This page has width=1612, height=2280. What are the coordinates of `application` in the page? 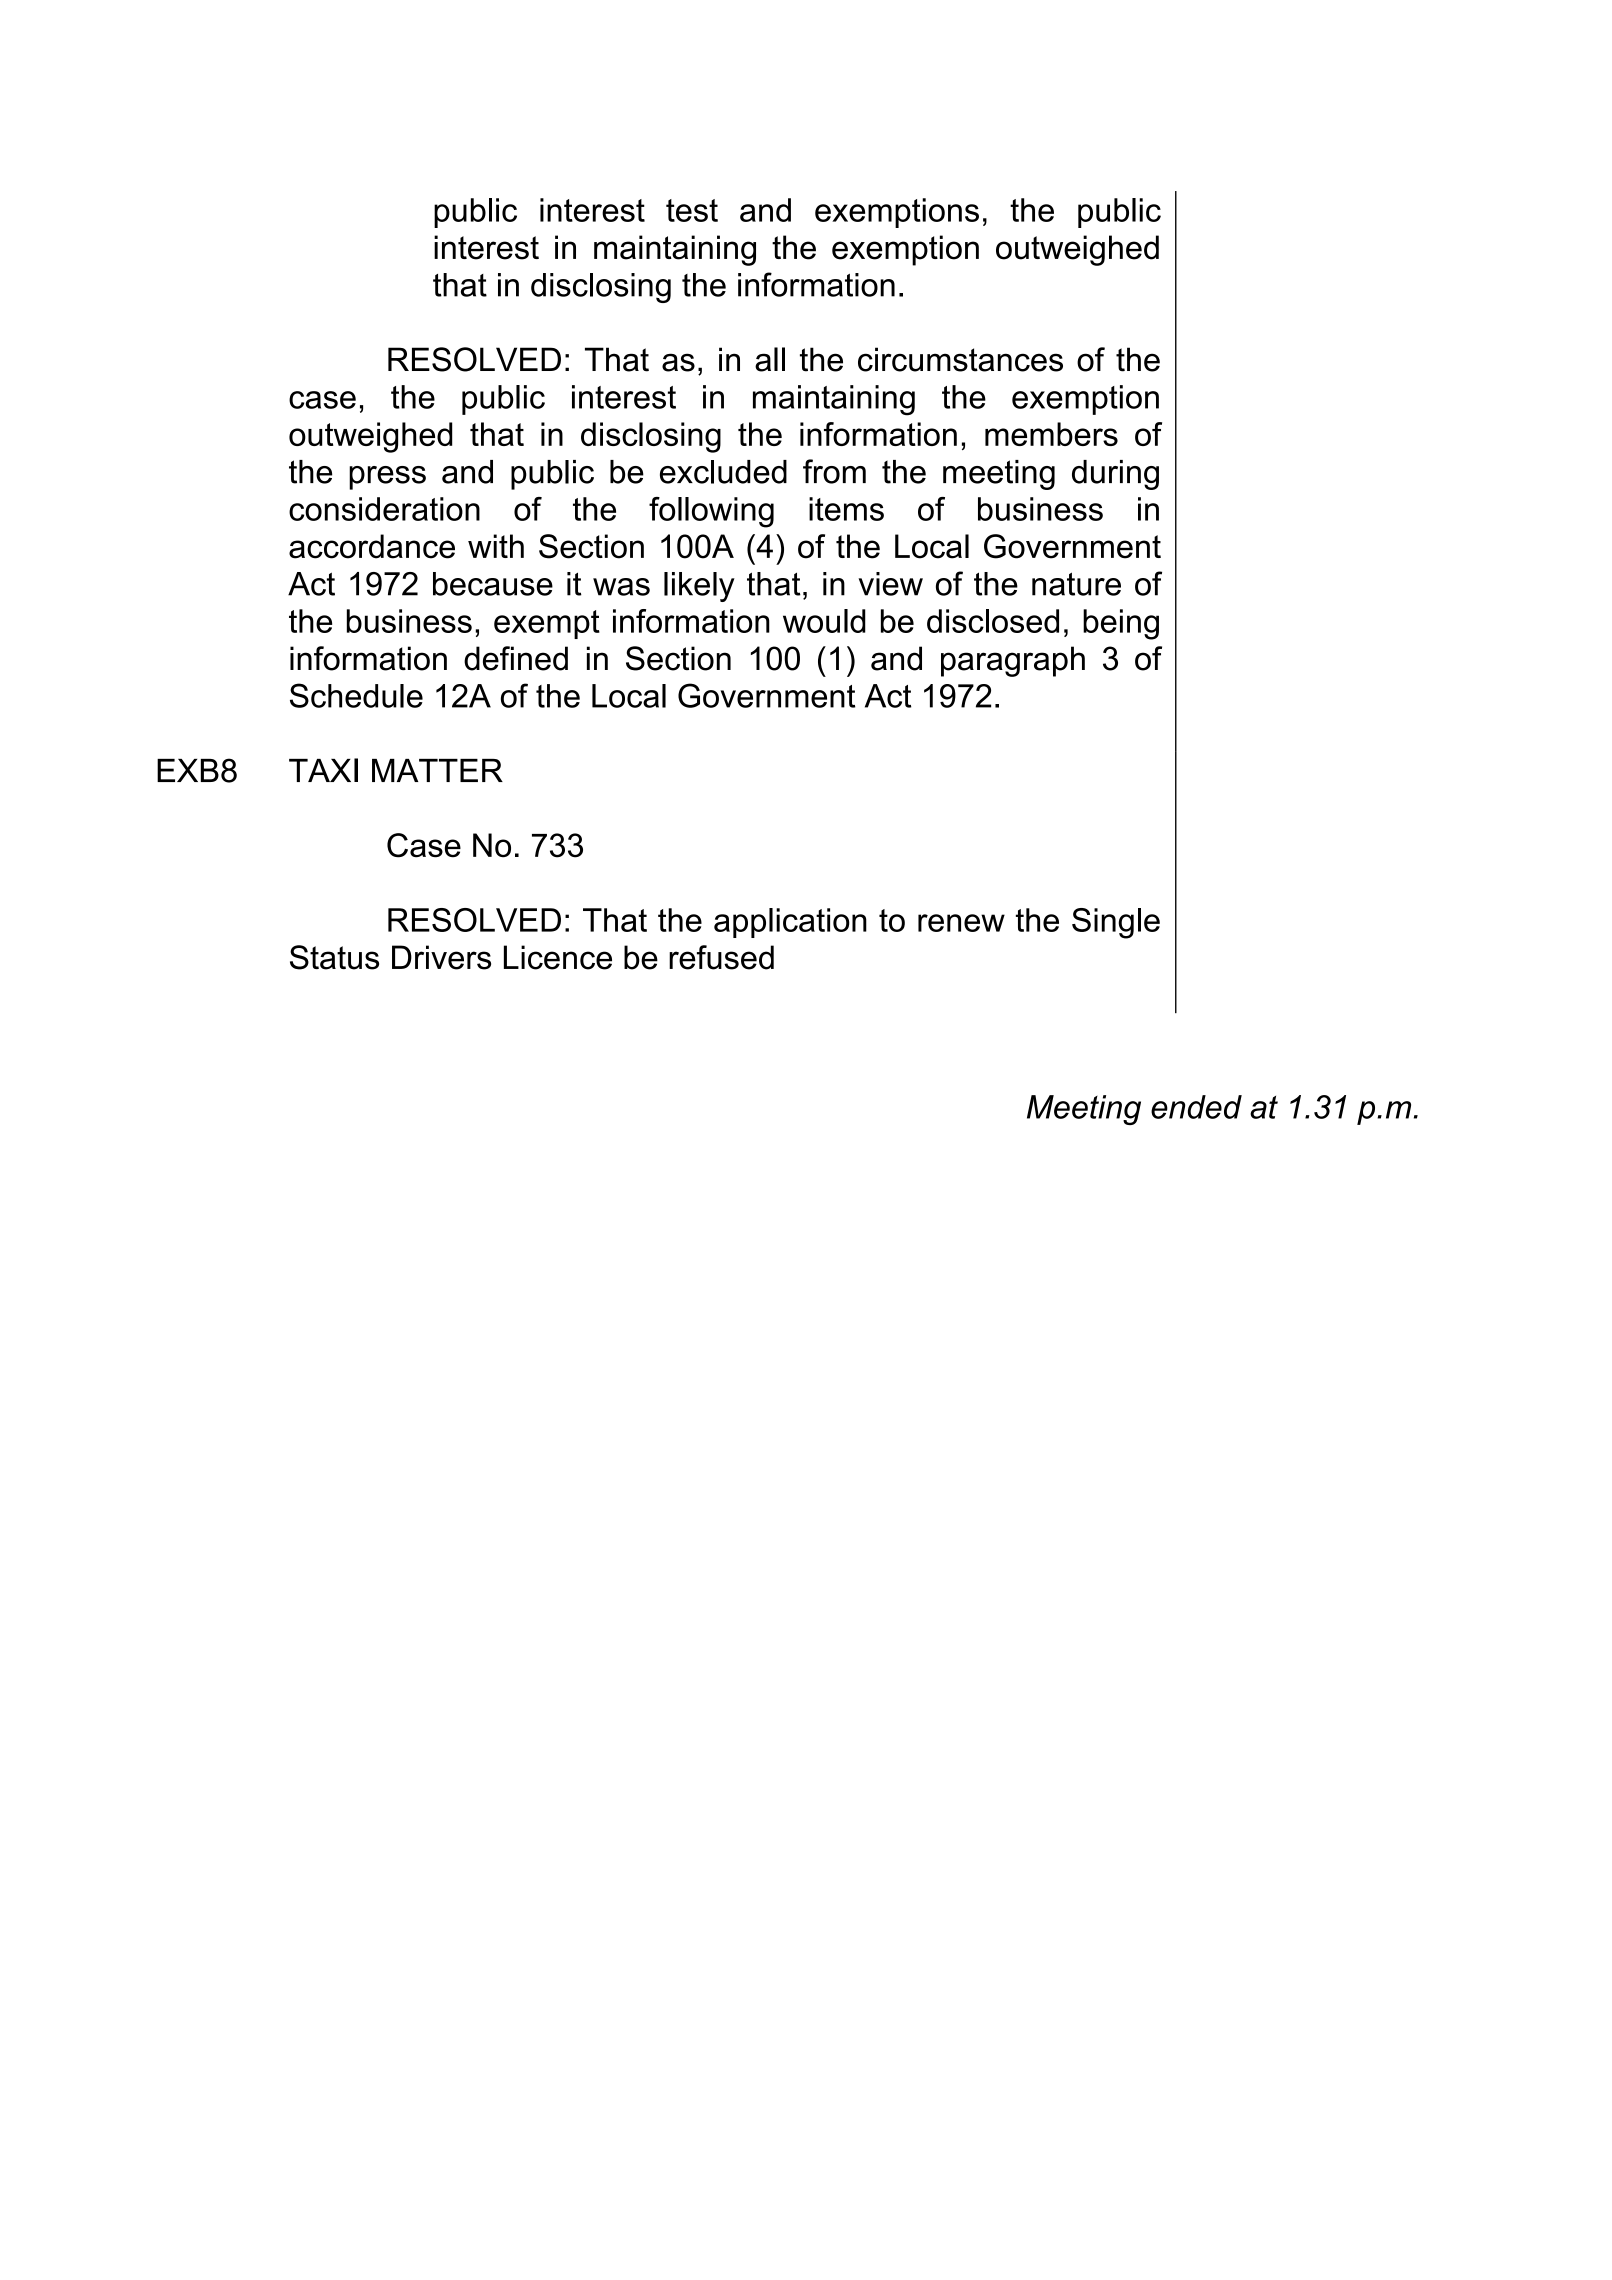 It's located at (790, 923).
